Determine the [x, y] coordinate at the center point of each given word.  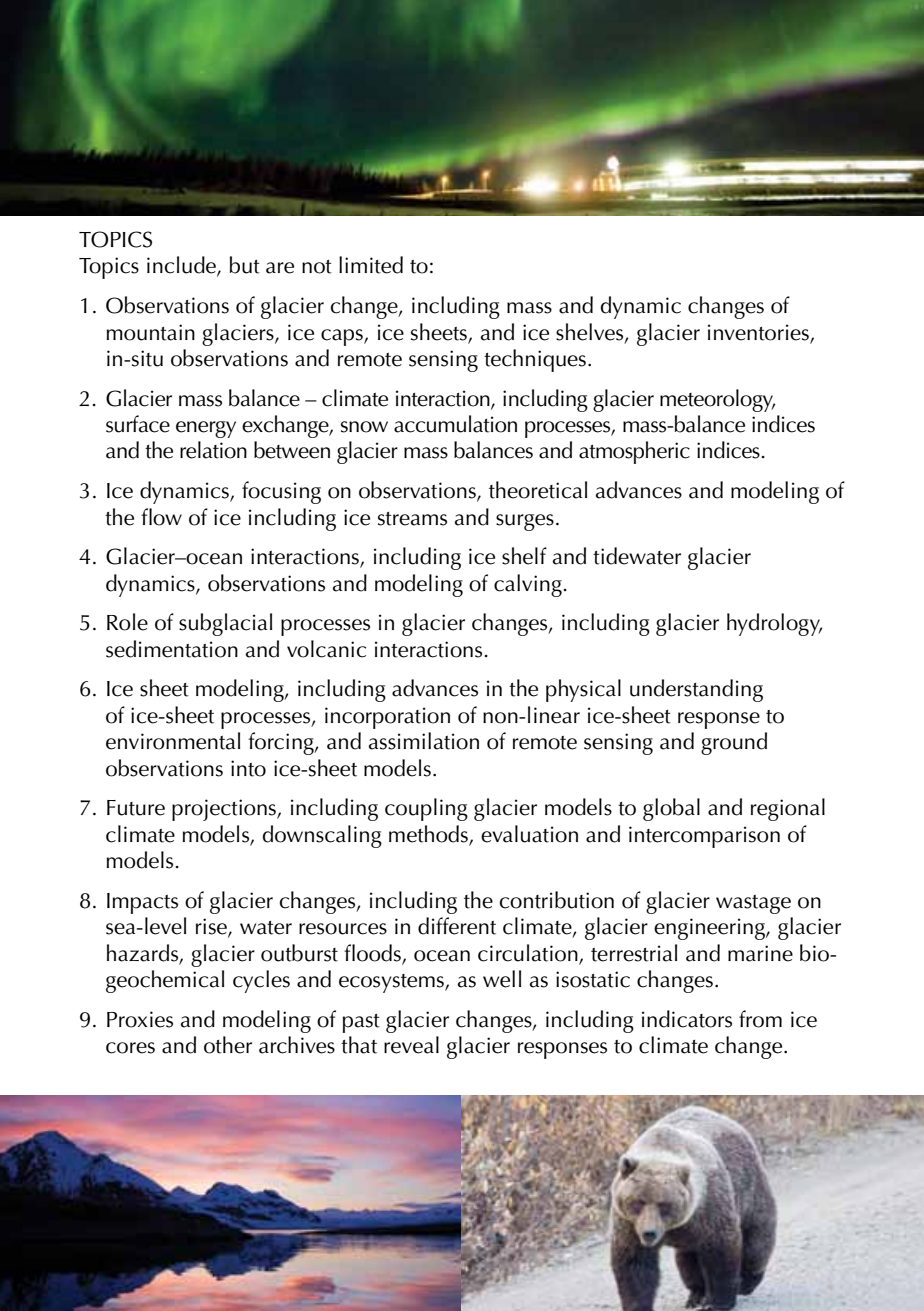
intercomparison [704, 837]
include [182, 266]
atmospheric [634, 452]
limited [371, 265]
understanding [696, 690]
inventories [758, 332]
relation [213, 450]
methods [428, 834]
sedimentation [172, 649]
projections [225, 810]
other [228, 1045]
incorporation [387, 718]
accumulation [455, 424]
